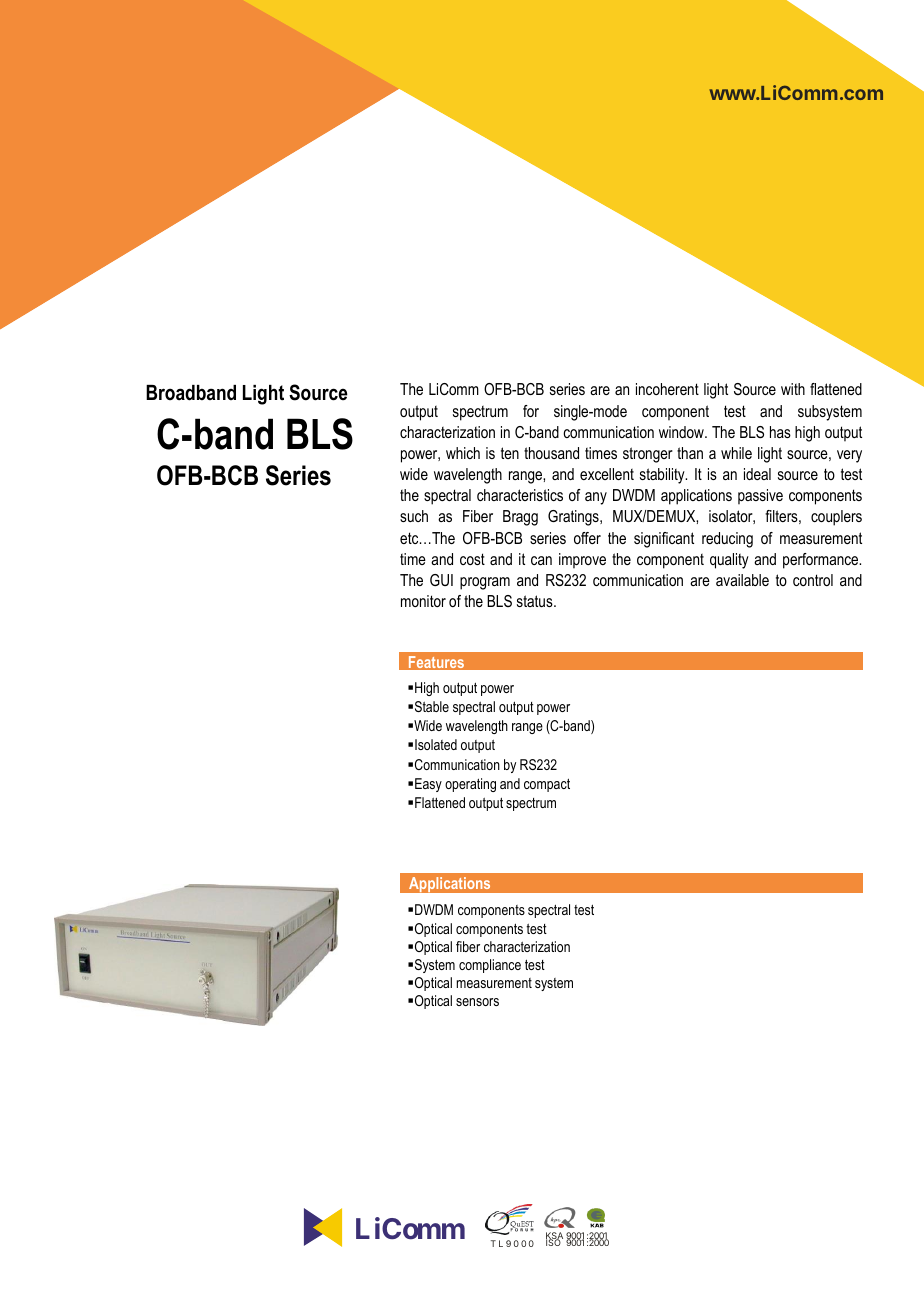 The image size is (924, 1297). Describe the element at coordinates (470, 785) in the screenshot. I see `operating` at that location.
